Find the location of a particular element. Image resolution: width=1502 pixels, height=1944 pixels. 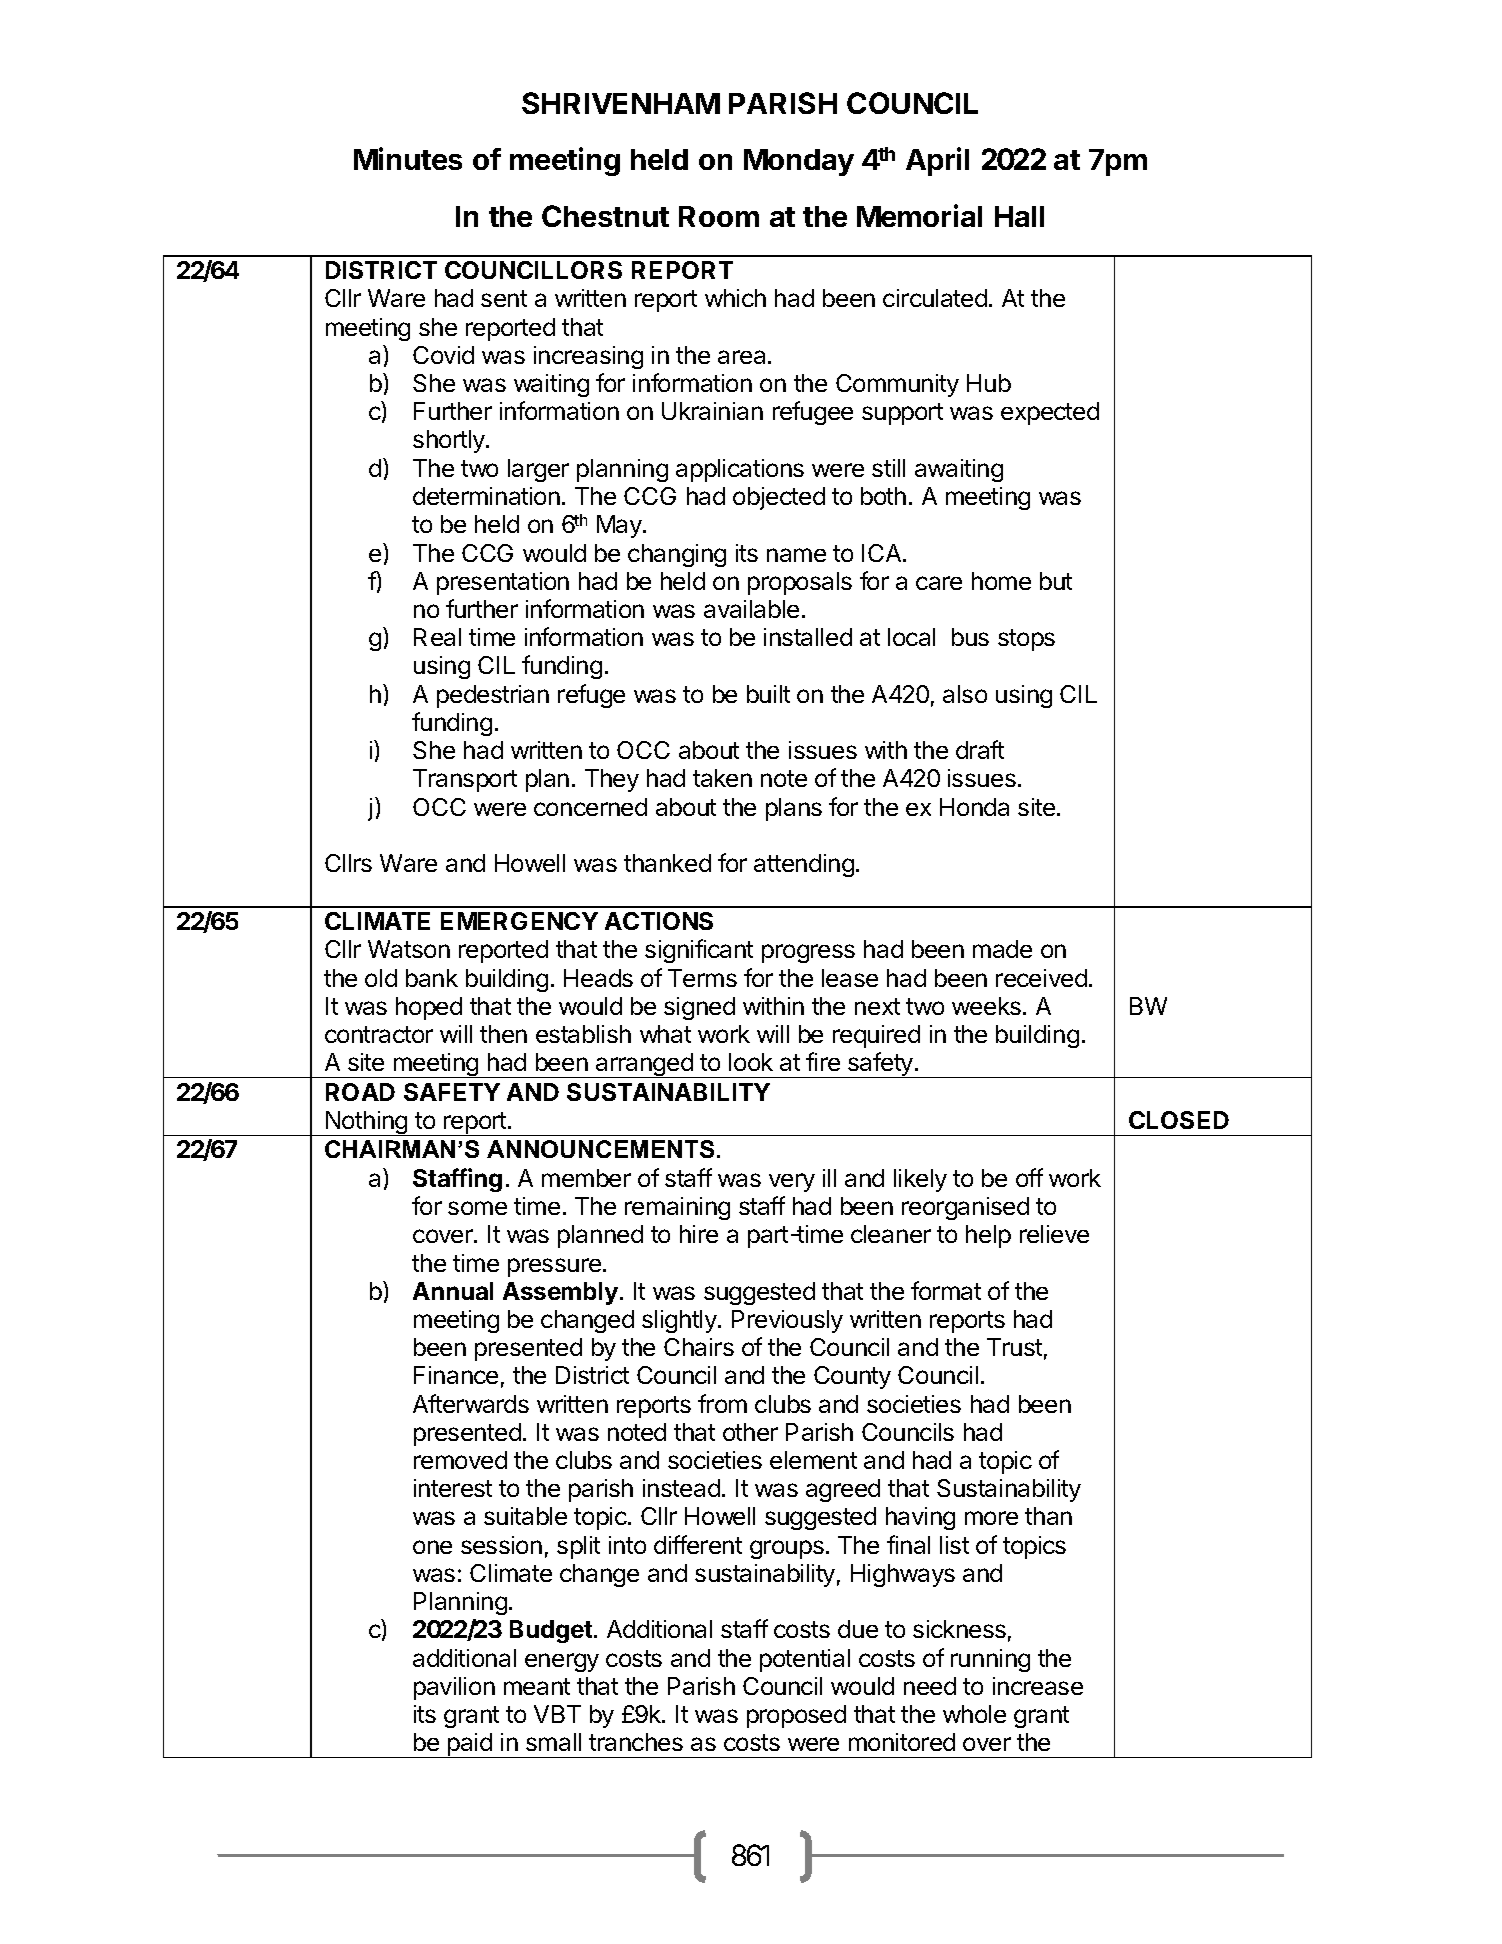

built is located at coordinates (768, 694).
